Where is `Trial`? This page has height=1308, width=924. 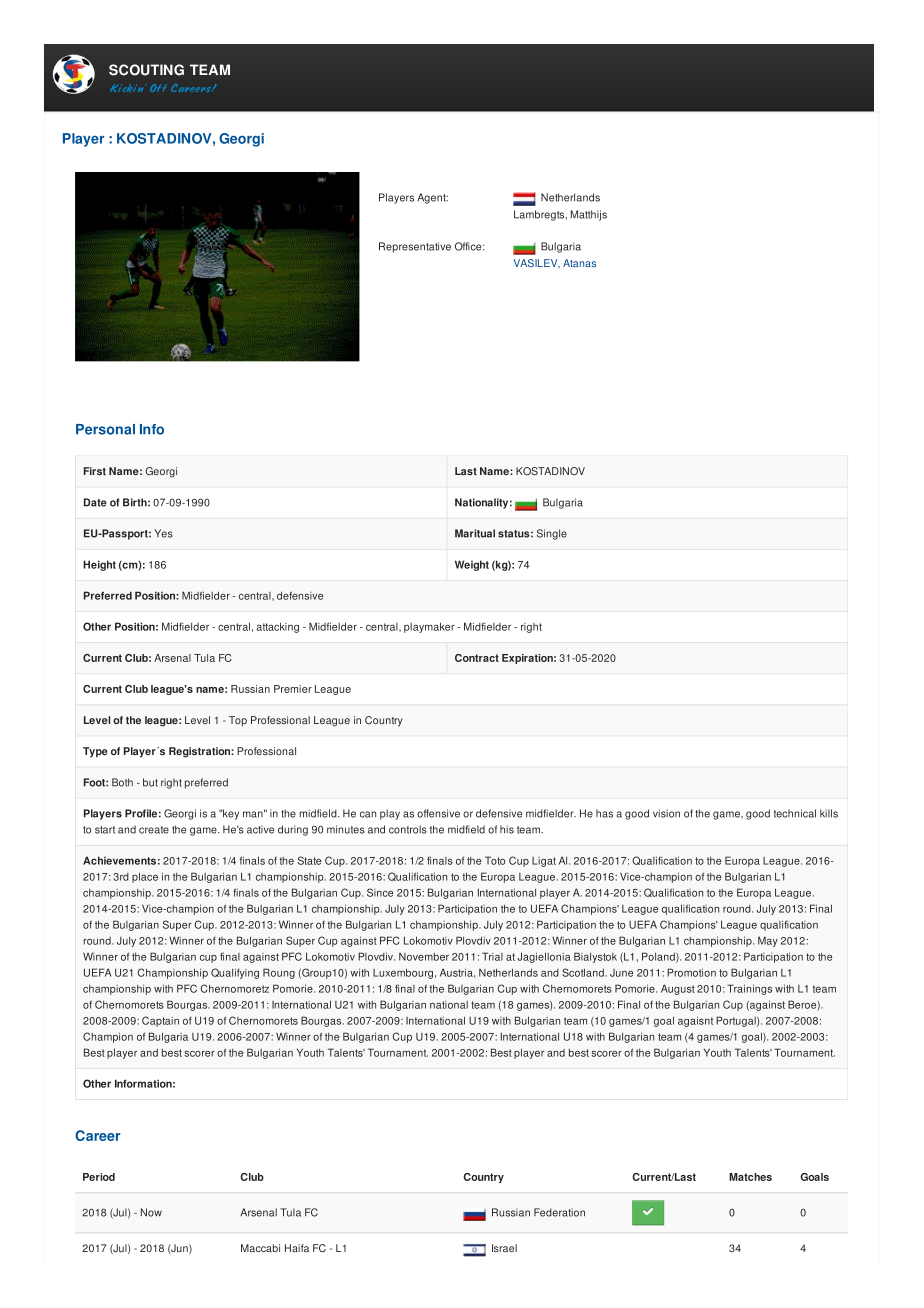 Trial is located at coordinates (492, 956).
